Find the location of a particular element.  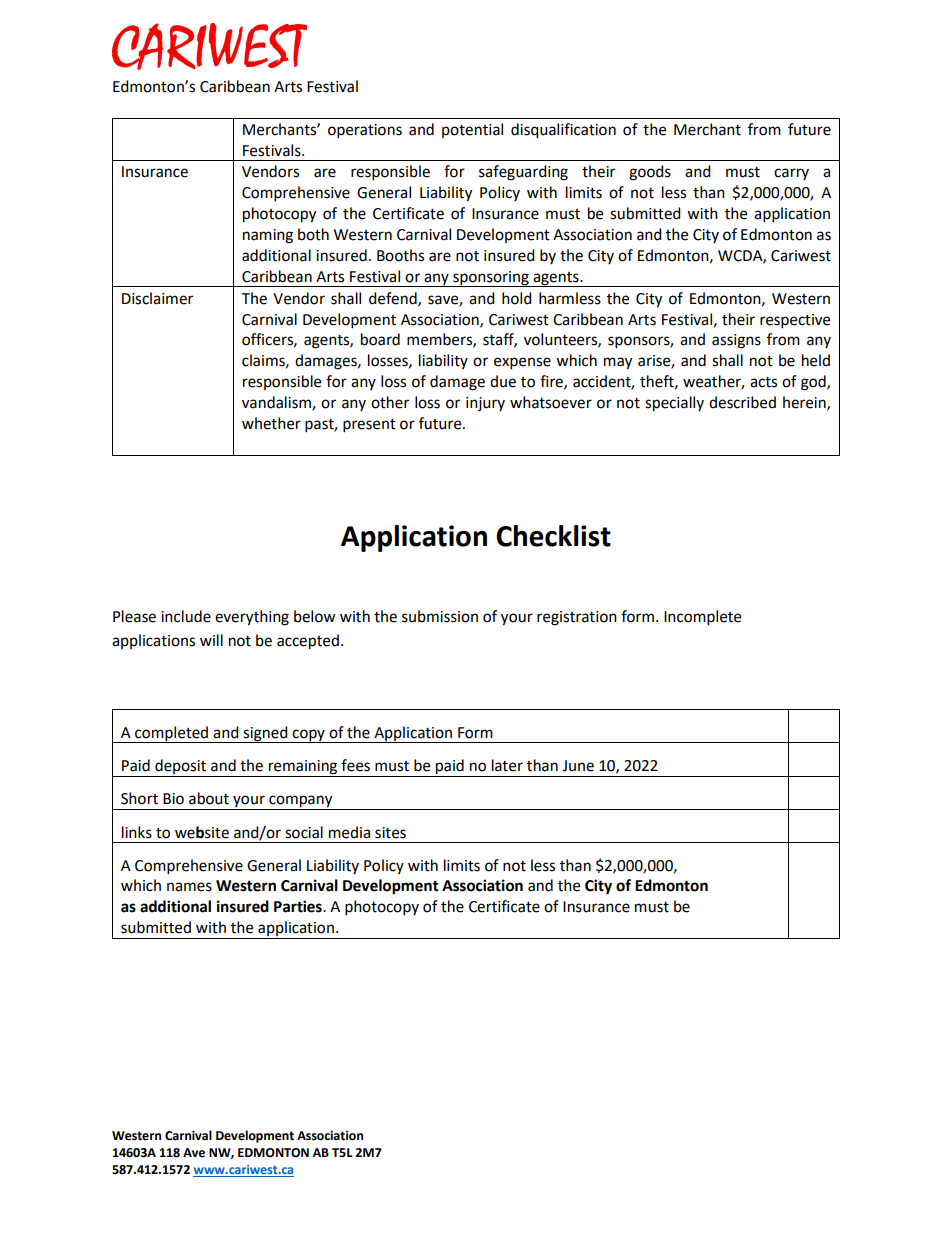

Checklist is located at coordinates (553, 536).
